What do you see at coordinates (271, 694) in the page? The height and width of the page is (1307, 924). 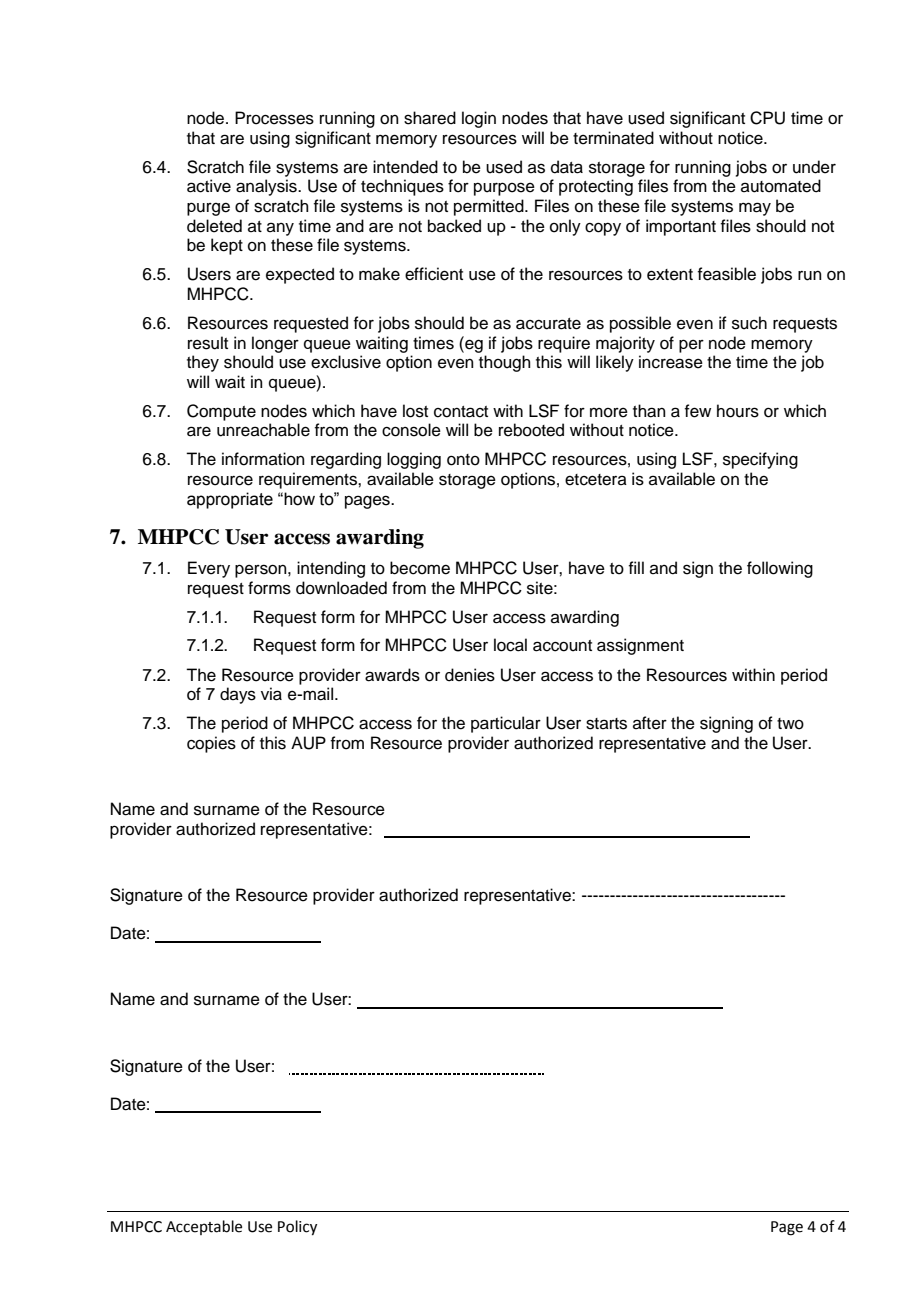 I see `via` at bounding box center [271, 694].
